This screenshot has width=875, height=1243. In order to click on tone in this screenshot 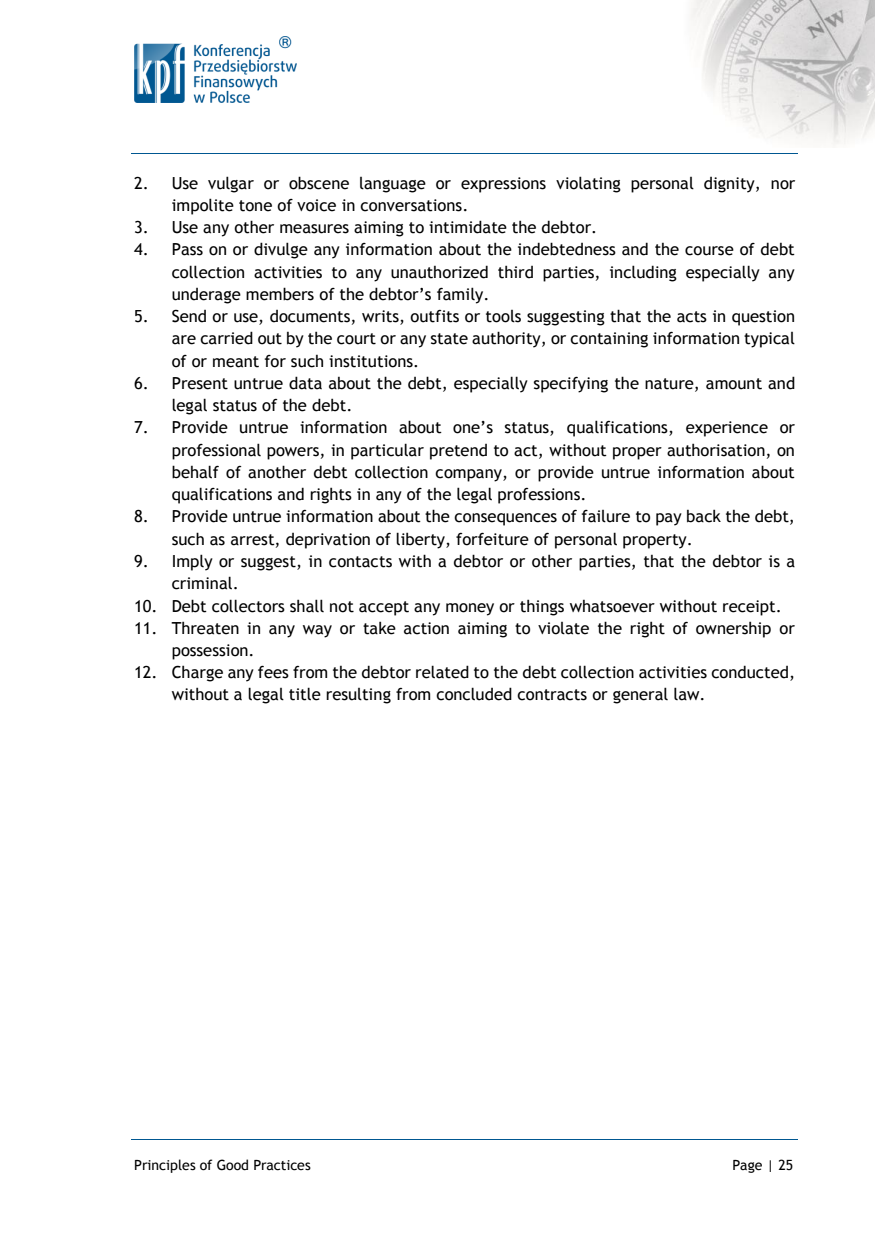, I will do `click(255, 206)`.
